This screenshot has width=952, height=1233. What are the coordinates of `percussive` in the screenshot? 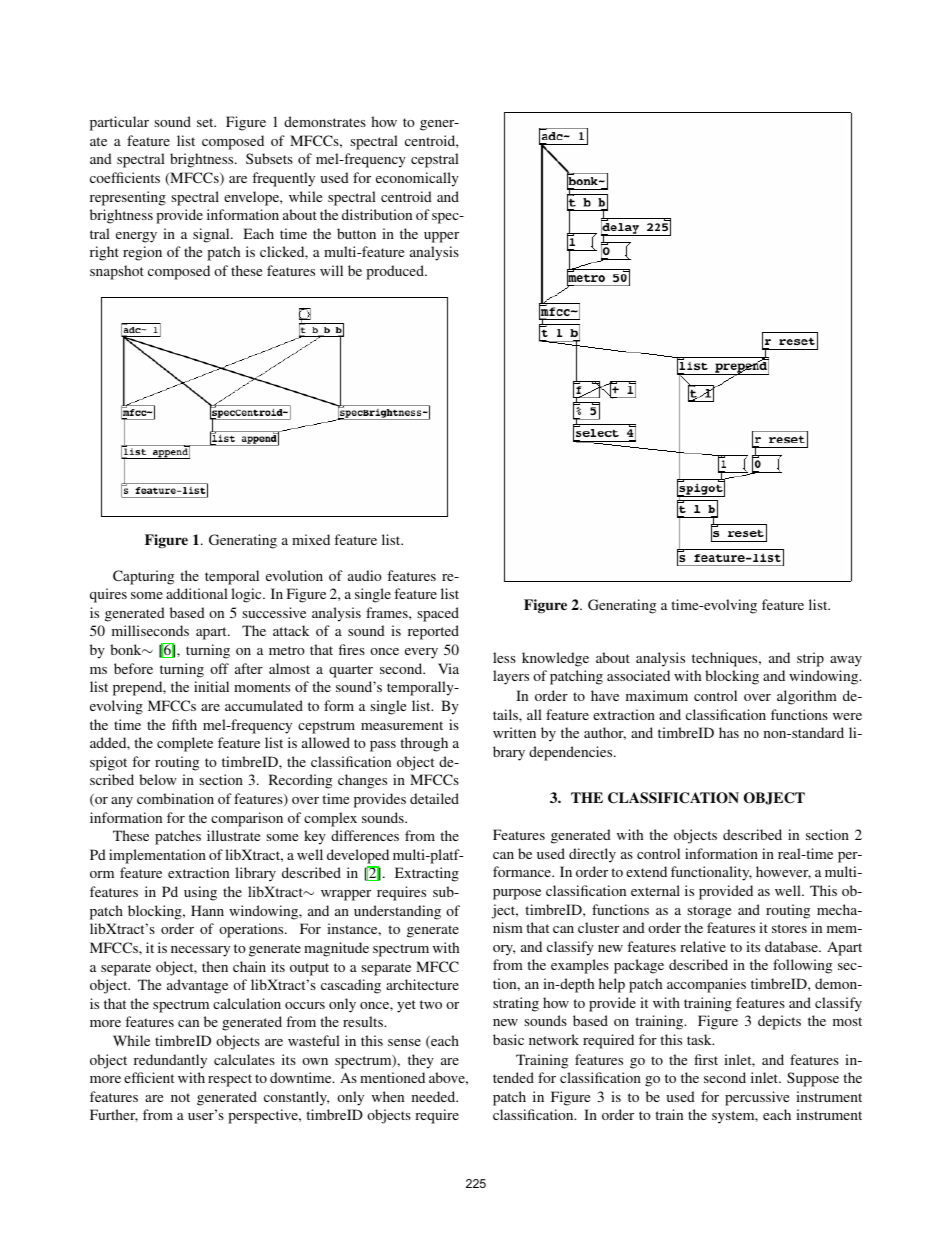 It's located at (757, 1098).
